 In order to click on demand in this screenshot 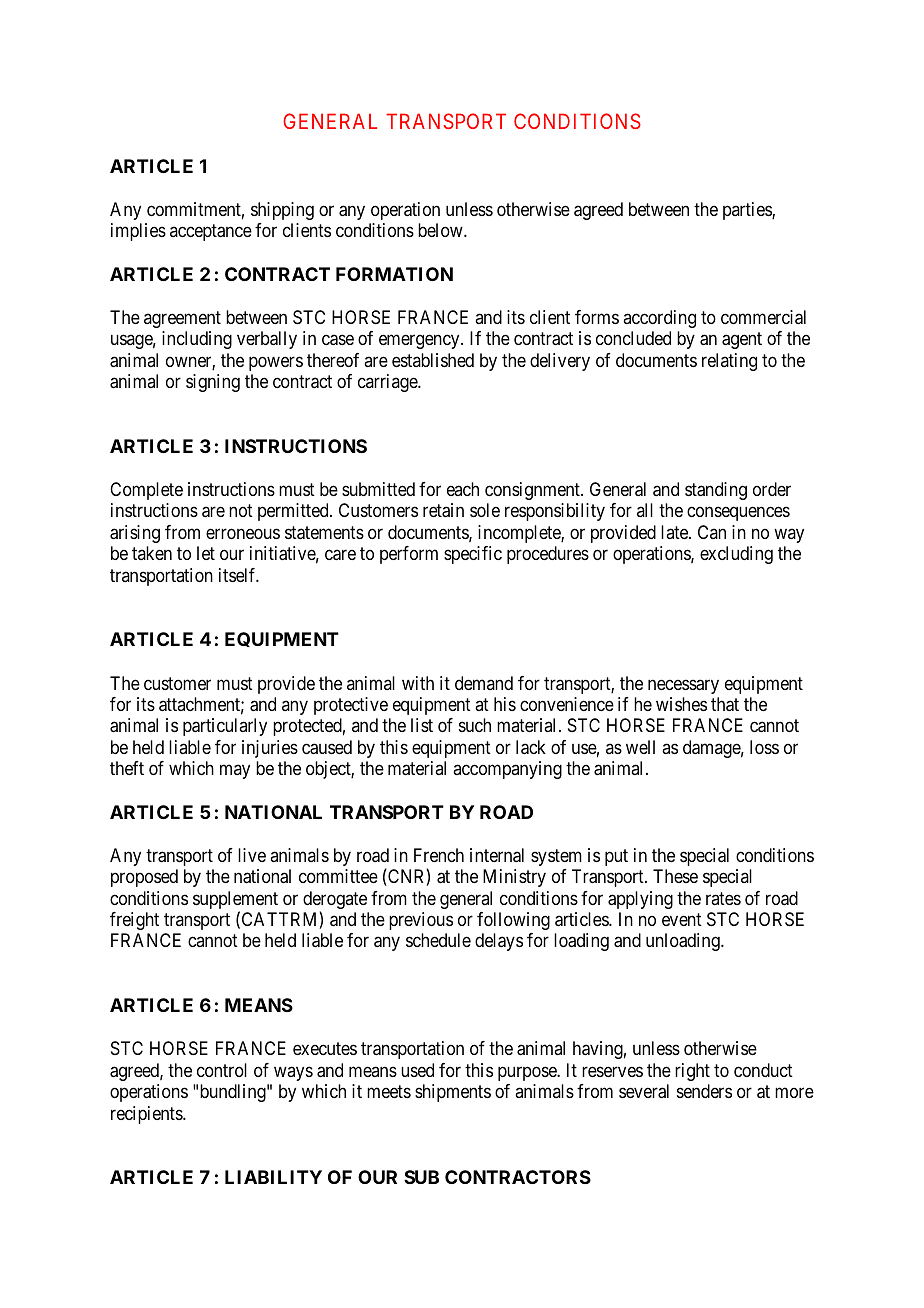, I will do `click(484, 683)`.
